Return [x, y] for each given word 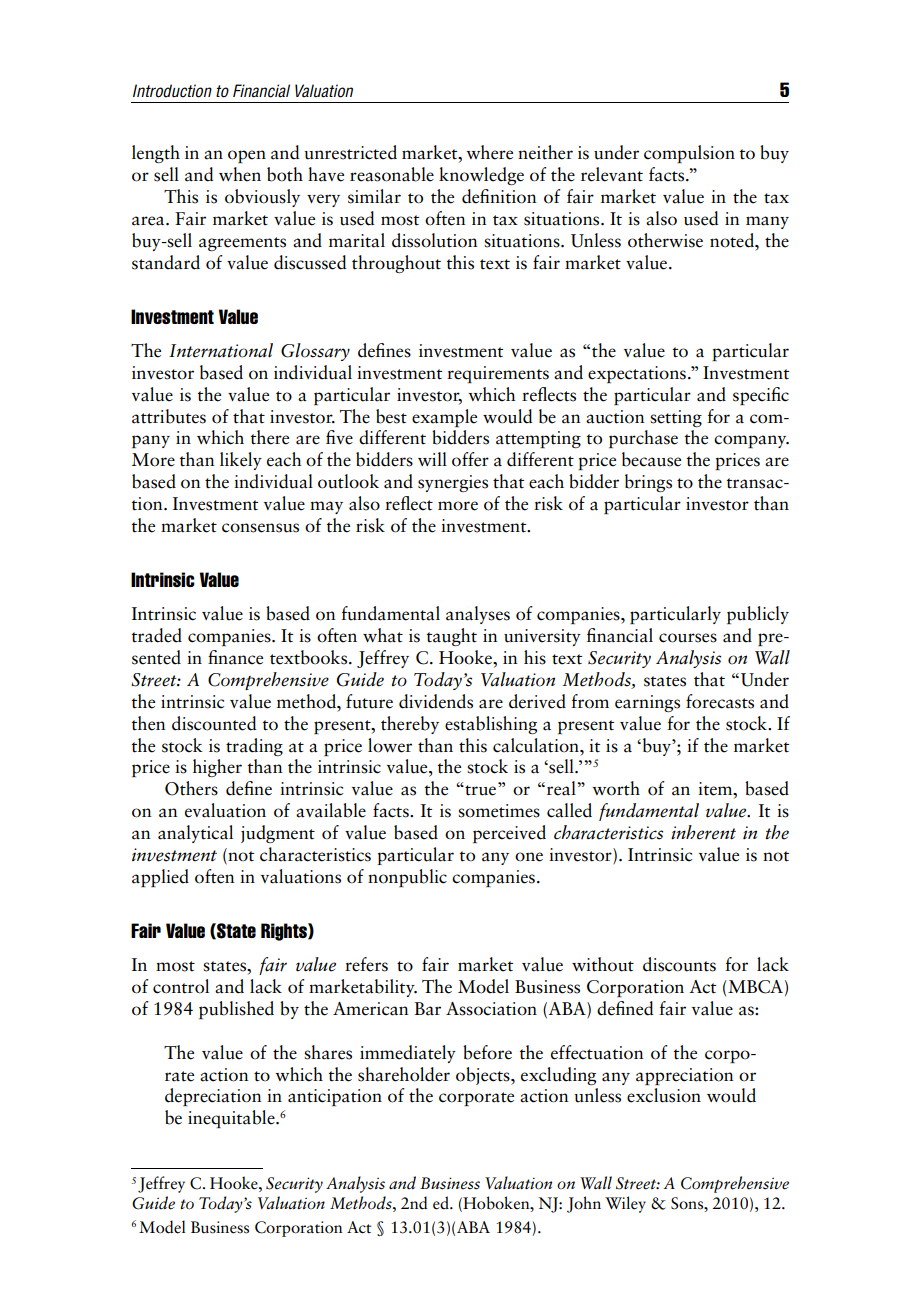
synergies [453, 483]
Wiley [625, 1204]
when [240, 174]
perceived [509, 834]
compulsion [689, 154]
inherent [703, 832]
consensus [260, 528]
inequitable [232, 1119]
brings [648, 483]
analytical [195, 834]
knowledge [481, 176]
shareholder [404, 1074]
